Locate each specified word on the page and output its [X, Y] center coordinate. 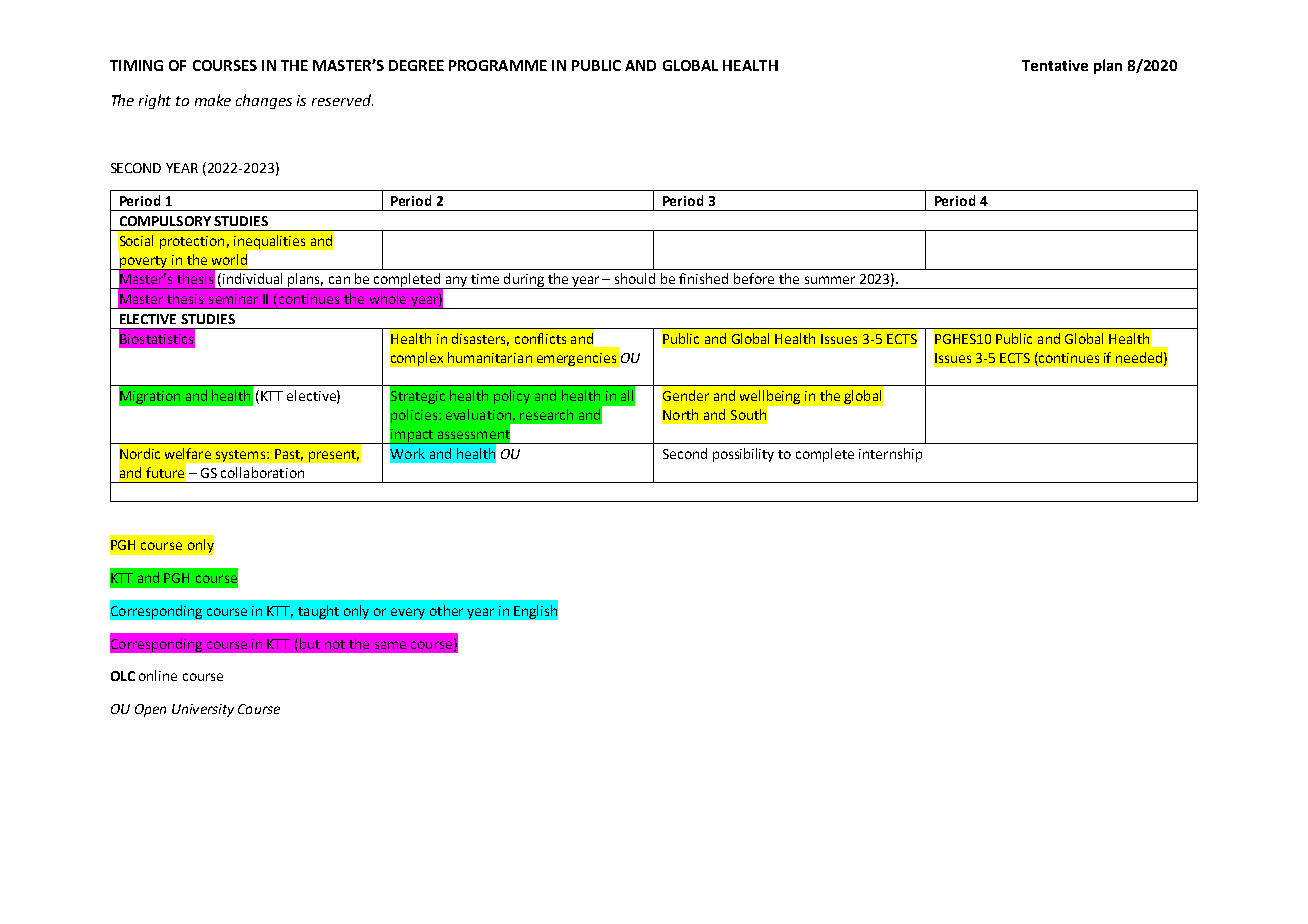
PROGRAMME [498, 65]
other [446, 610]
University [203, 710]
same [390, 645]
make [213, 100]
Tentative [1055, 65]
